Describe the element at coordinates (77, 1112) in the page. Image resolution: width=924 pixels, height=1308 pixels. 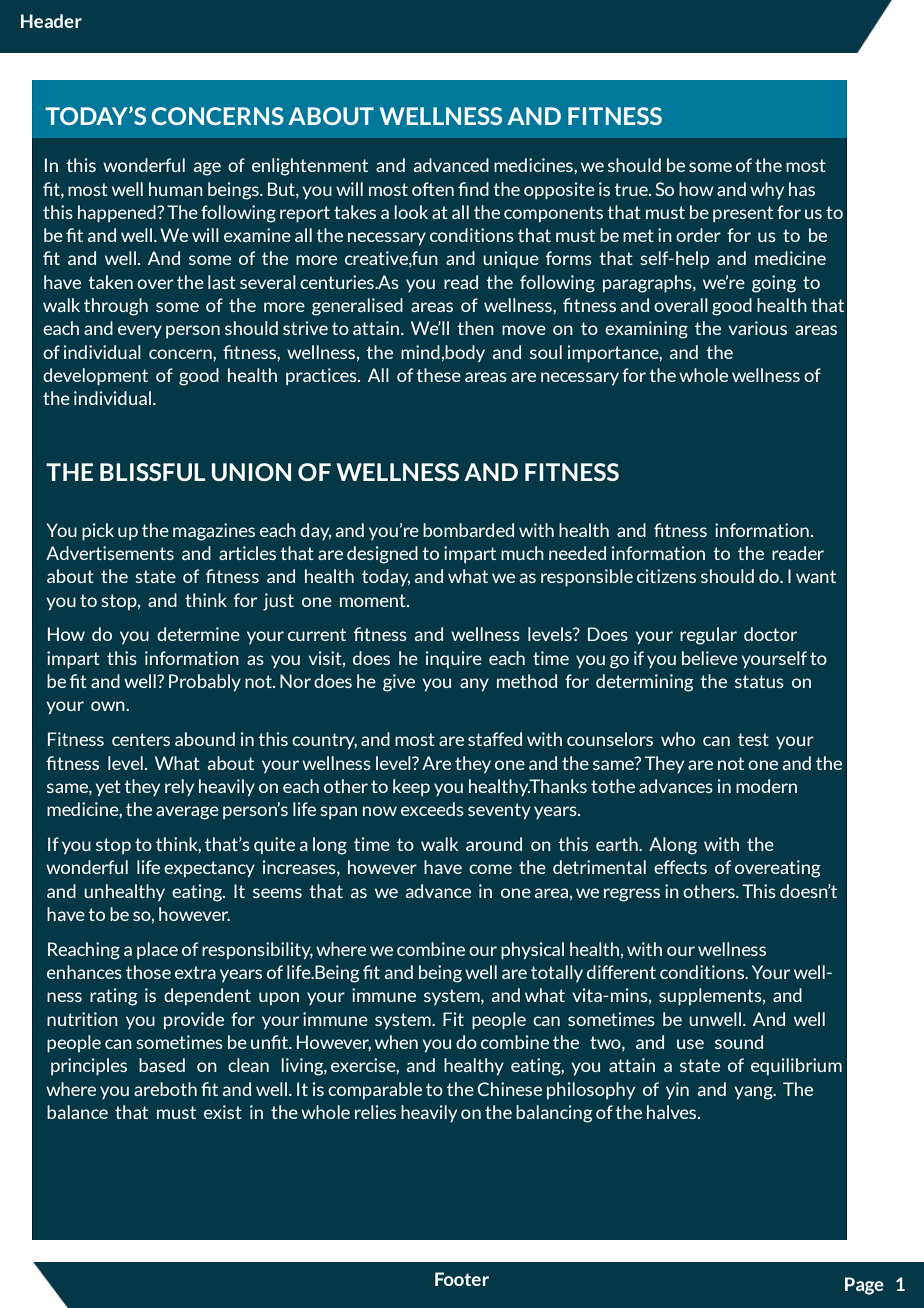
I see `balance` at that location.
